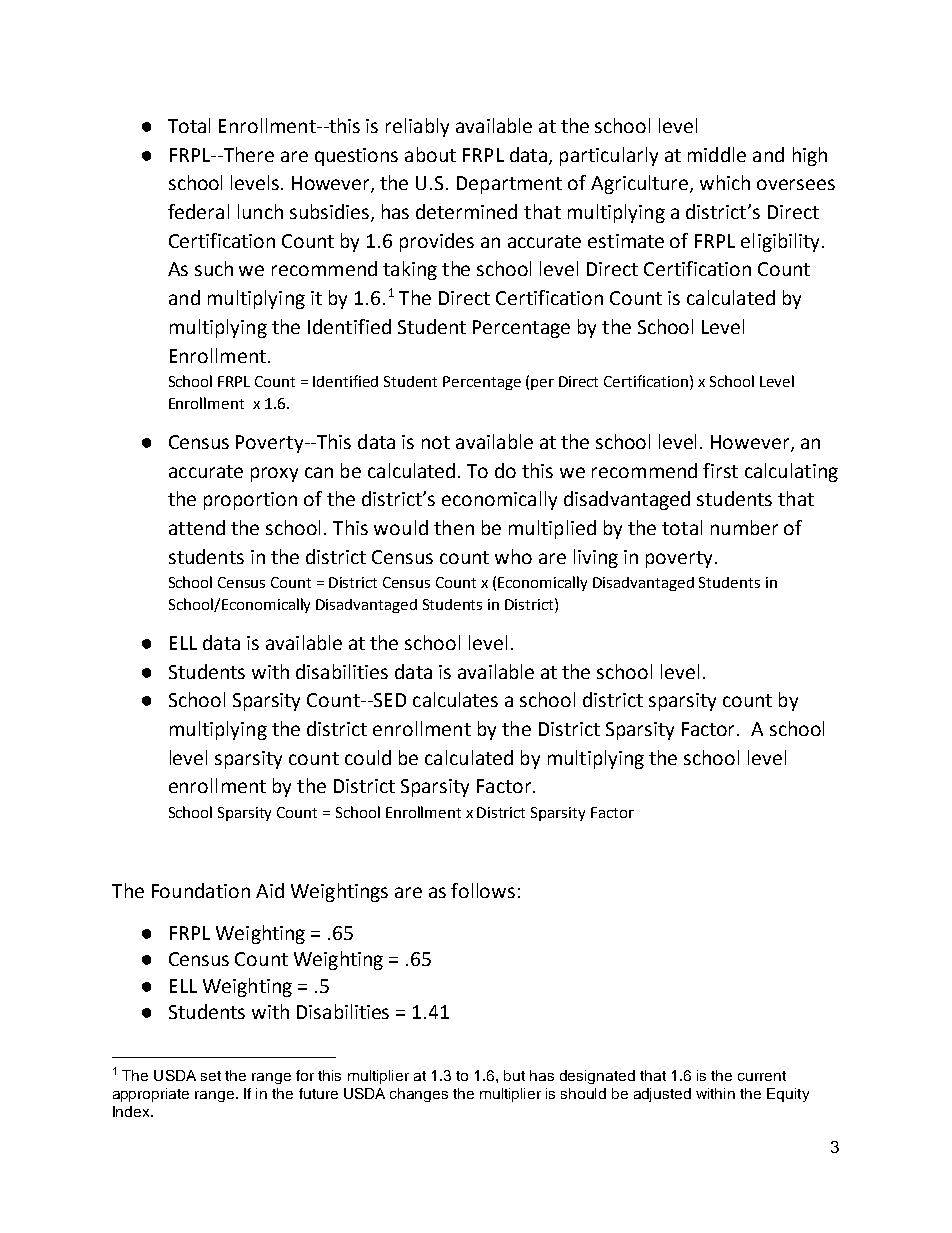  What do you see at coordinates (744, 527) in the screenshot?
I see `number` at bounding box center [744, 527].
